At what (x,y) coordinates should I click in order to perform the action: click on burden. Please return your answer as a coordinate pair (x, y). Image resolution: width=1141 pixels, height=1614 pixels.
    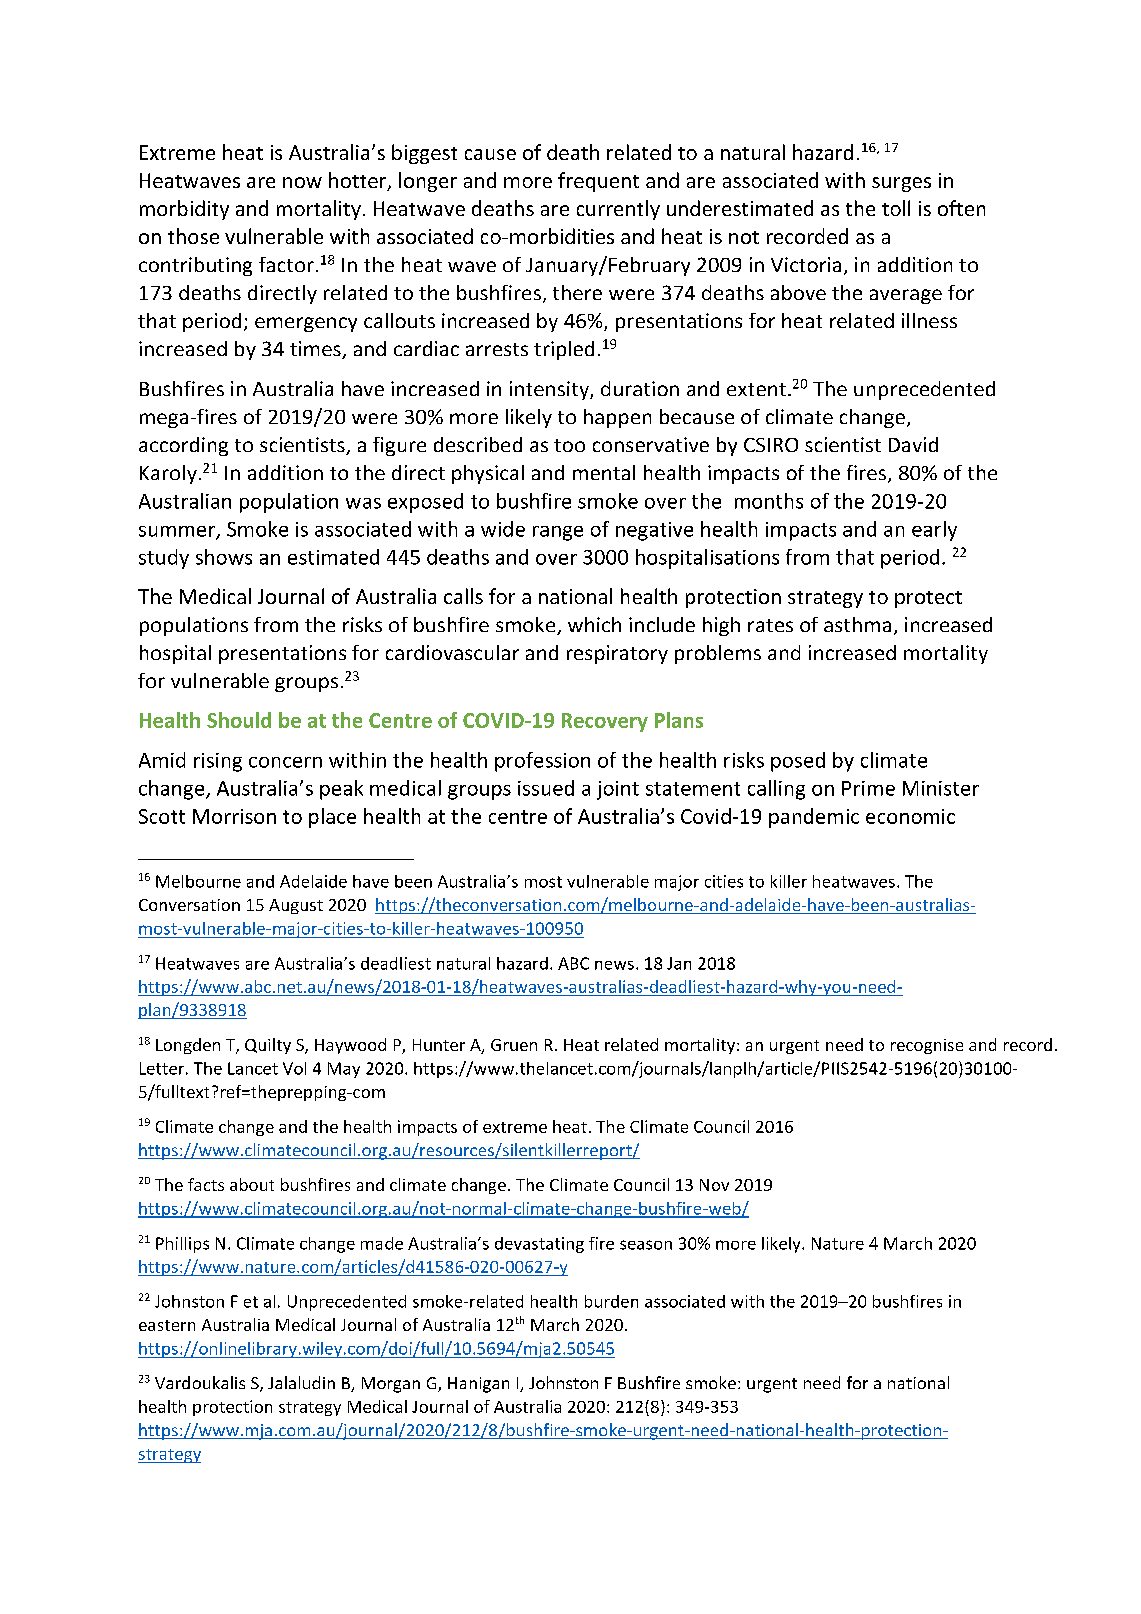
    Looking at the image, I should click on (611, 1301).
